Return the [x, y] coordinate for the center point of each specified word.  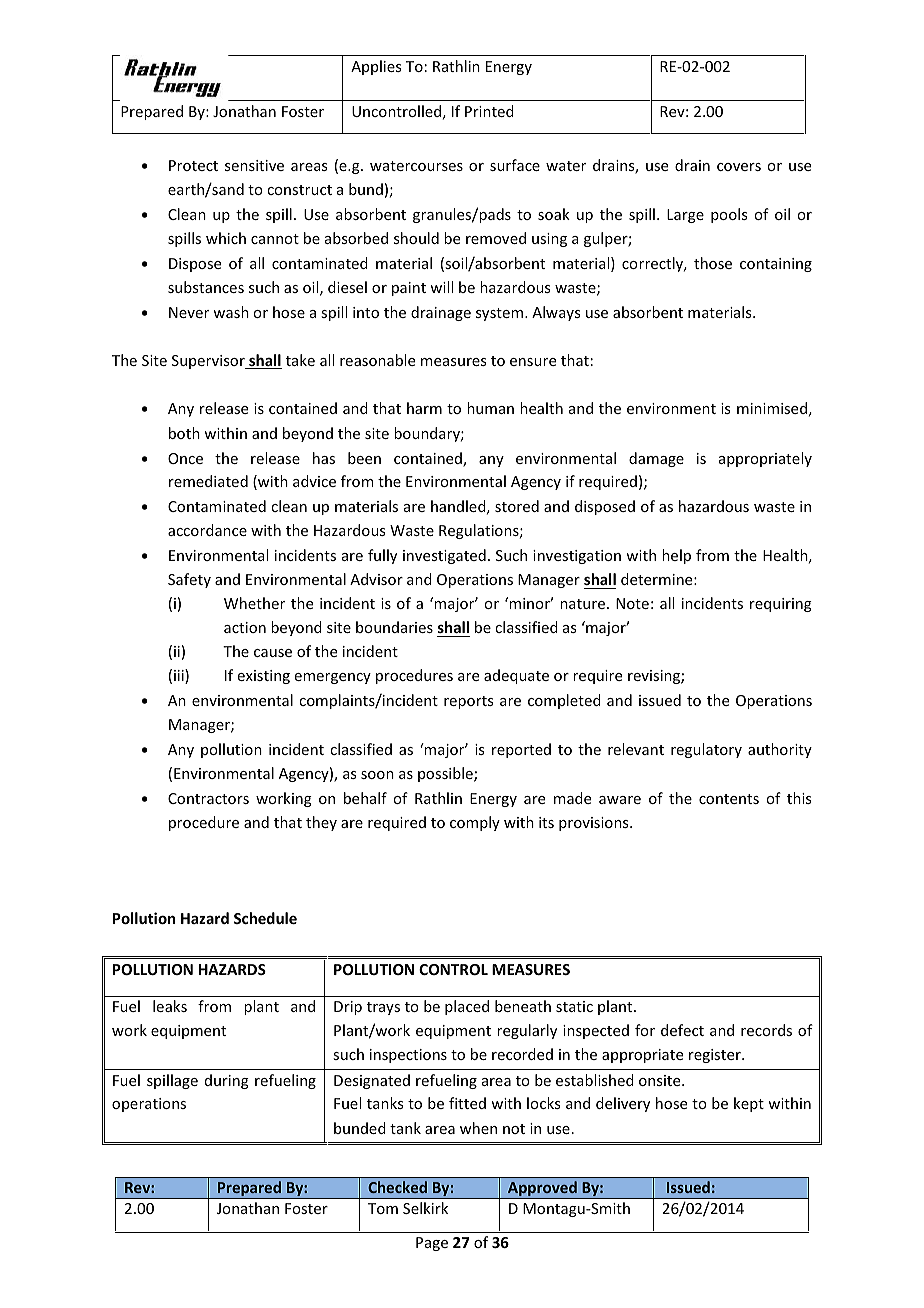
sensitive [254, 165]
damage [656, 459]
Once [185, 458]
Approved [542, 1190]
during [227, 1081]
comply [475, 823]
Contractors [208, 798]
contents [729, 799]
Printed [489, 111]
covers [739, 167]
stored [517, 506]
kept [749, 1104]
